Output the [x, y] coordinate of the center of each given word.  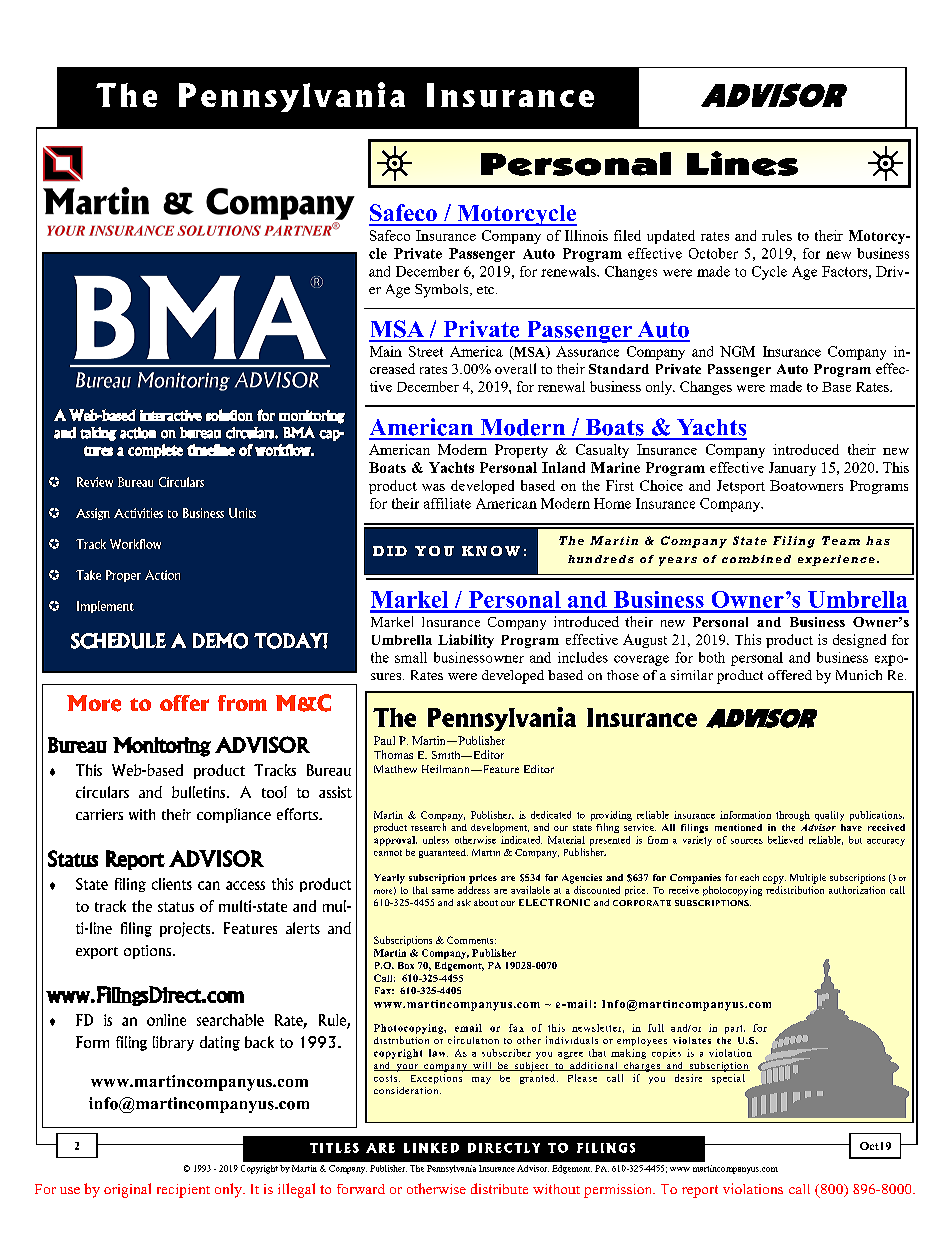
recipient [183, 1191]
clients [172, 884]
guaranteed [443, 853]
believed [785, 840]
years [678, 561]
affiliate [447, 503]
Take [88, 575]
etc [487, 290]
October [713, 253]
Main [386, 351]
